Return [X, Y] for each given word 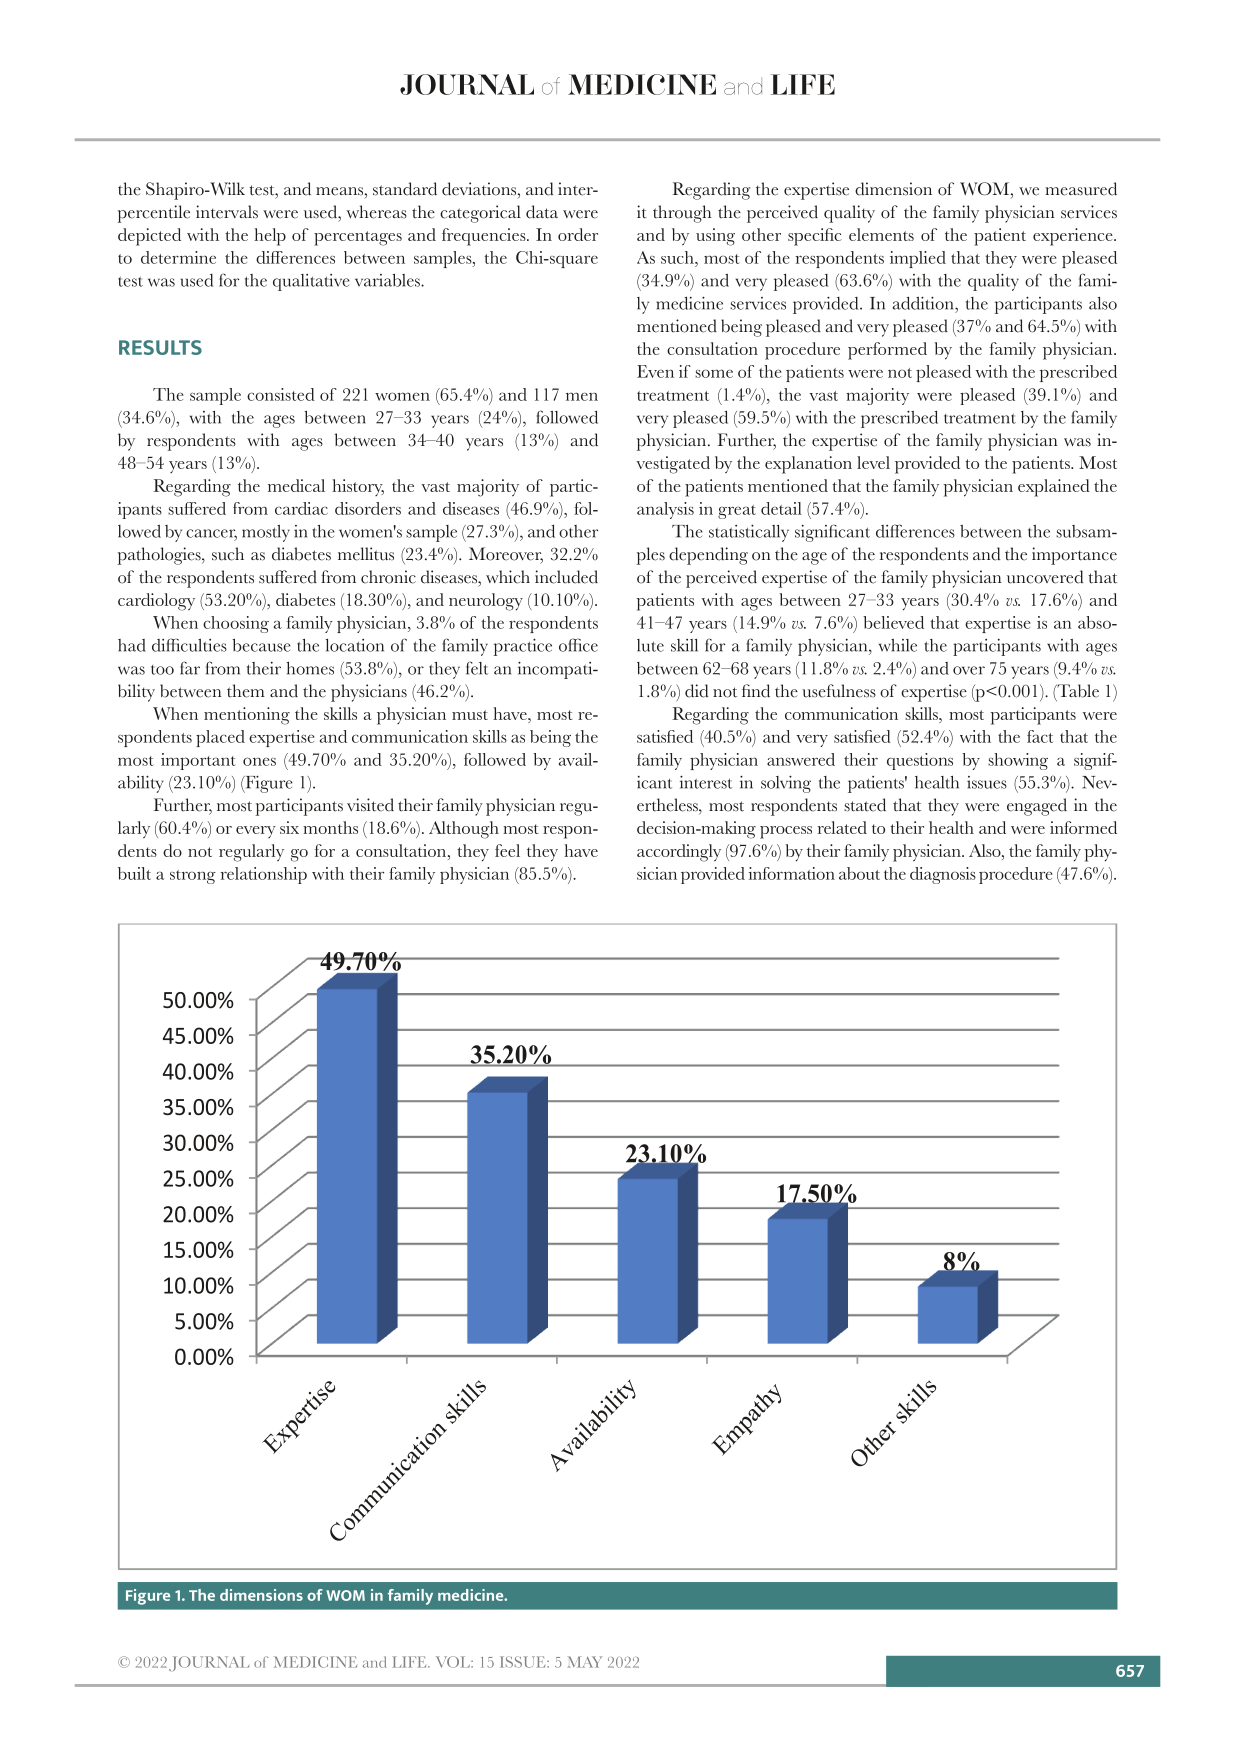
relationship [264, 875]
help [270, 237]
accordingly [679, 853]
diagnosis [943, 875]
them [246, 691]
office [578, 645]
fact [1040, 736]
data [542, 212]
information [792, 873]
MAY [584, 1662]
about [859, 873]
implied [918, 259]
